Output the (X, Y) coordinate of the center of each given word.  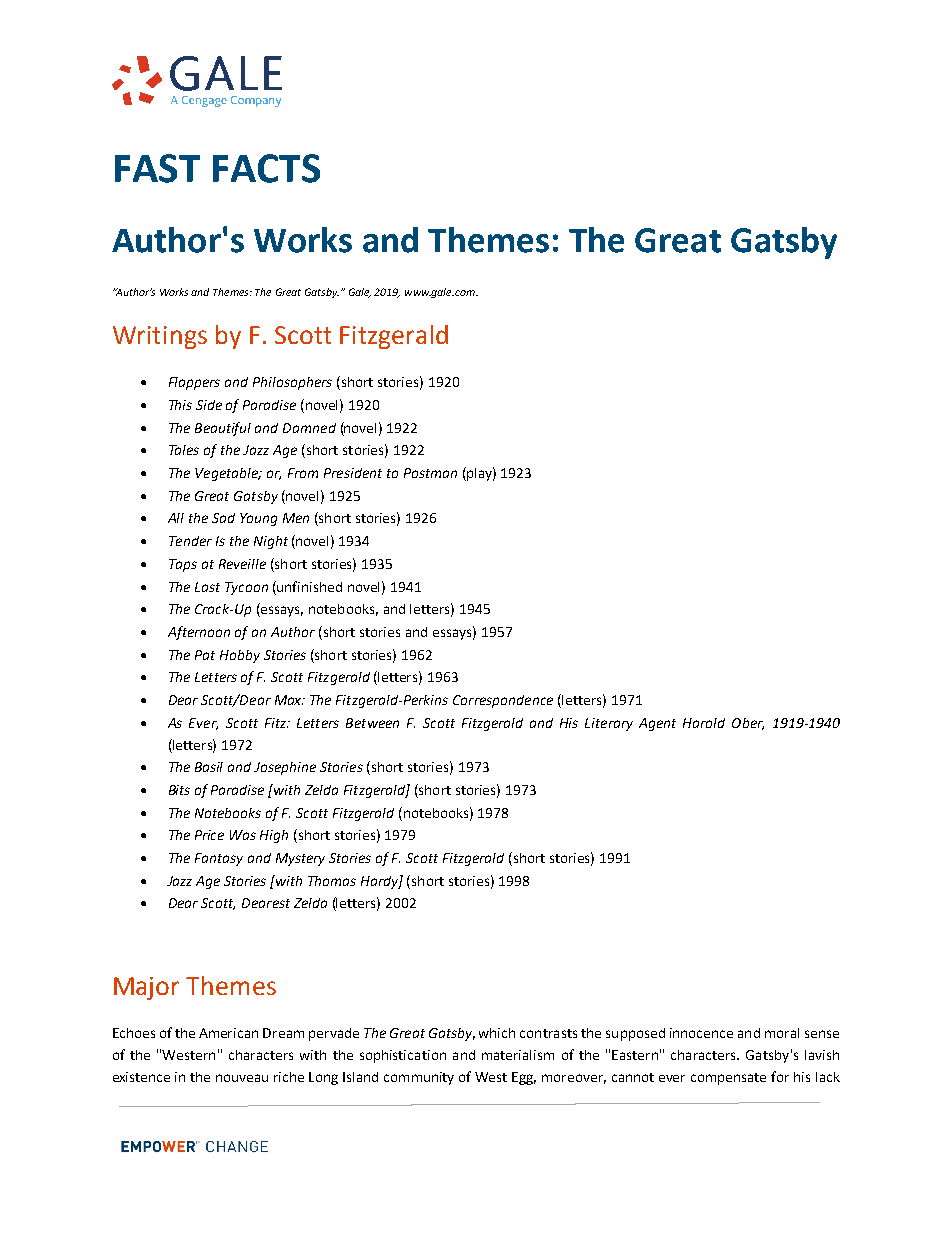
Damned (309, 428)
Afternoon (199, 633)
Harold (704, 723)
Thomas (332, 881)
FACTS (266, 168)
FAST (157, 168)
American (228, 1033)
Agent (657, 724)
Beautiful (223, 429)
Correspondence (503, 701)
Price (209, 835)
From (303, 473)
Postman (430, 473)
